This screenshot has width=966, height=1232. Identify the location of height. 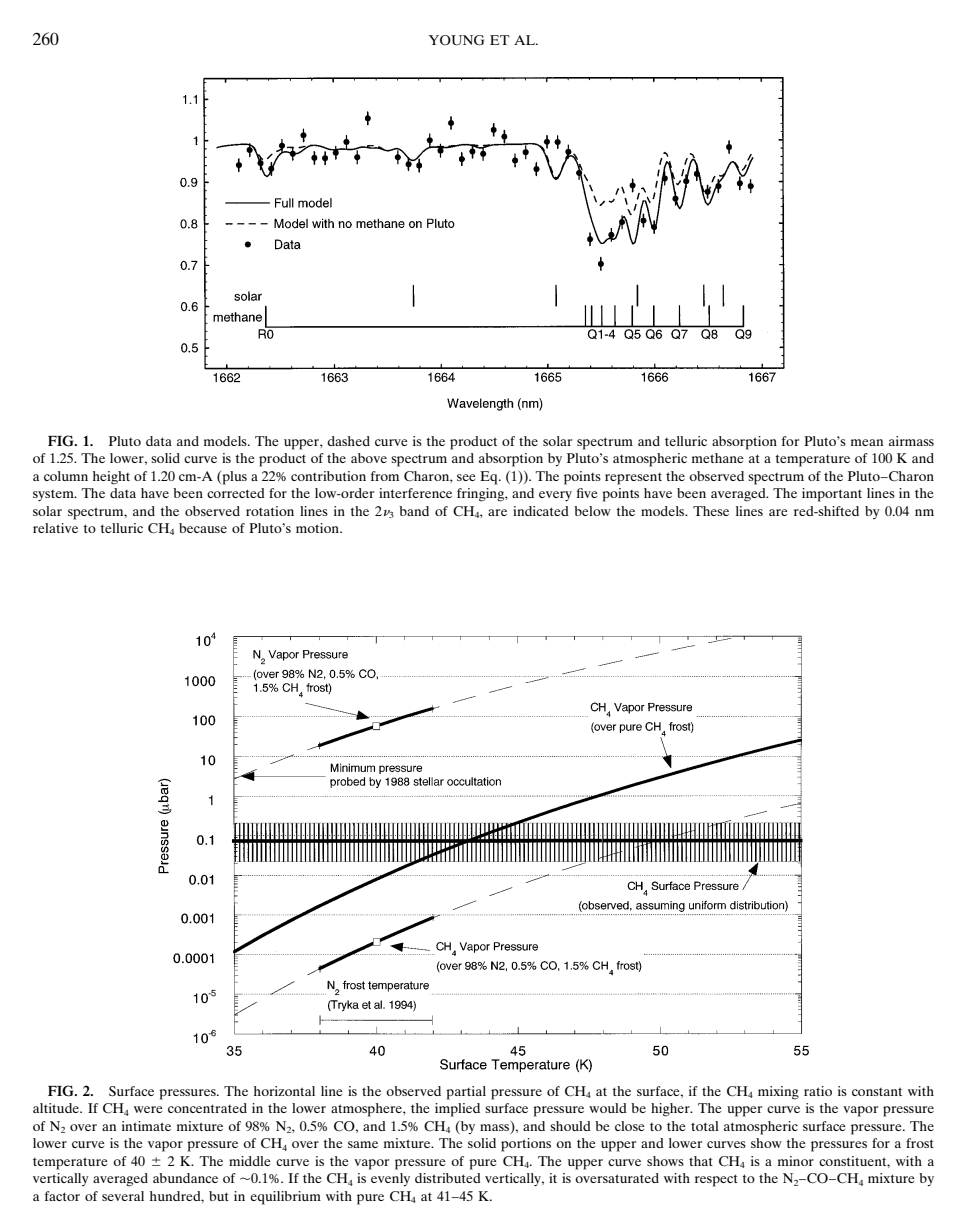
(111, 478).
